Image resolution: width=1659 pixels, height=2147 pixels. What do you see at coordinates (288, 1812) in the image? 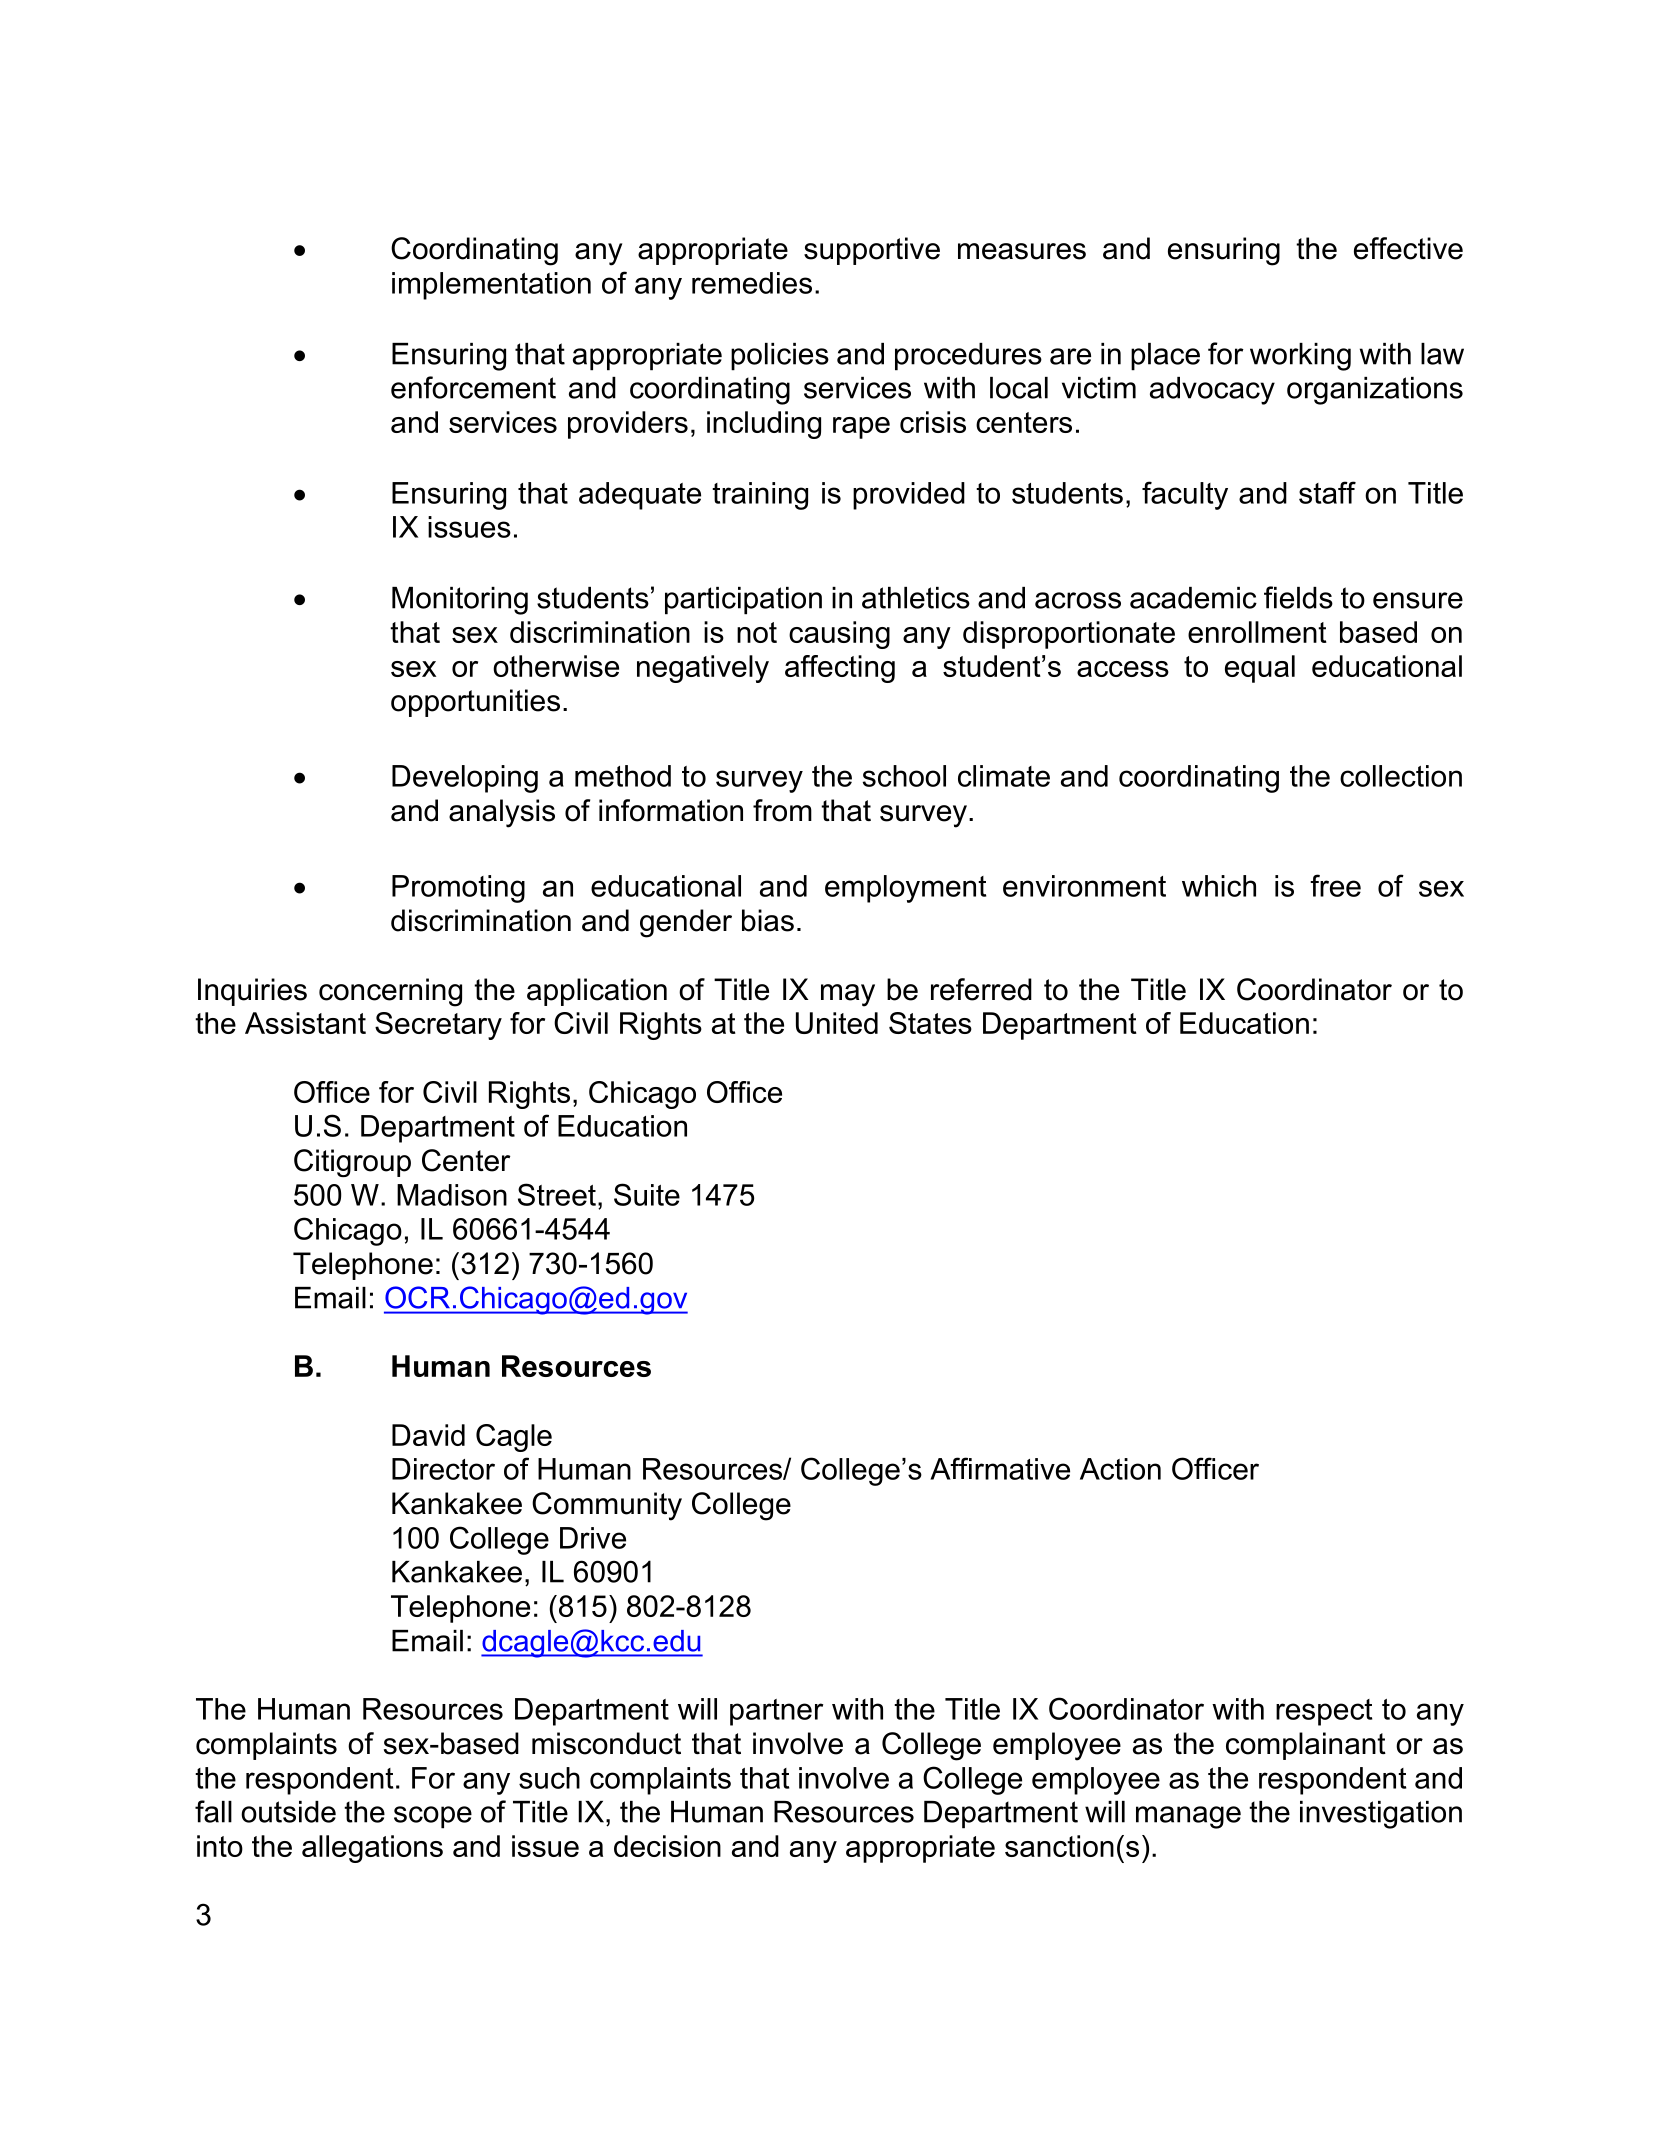
I see `outside` at bounding box center [288, 1812].
